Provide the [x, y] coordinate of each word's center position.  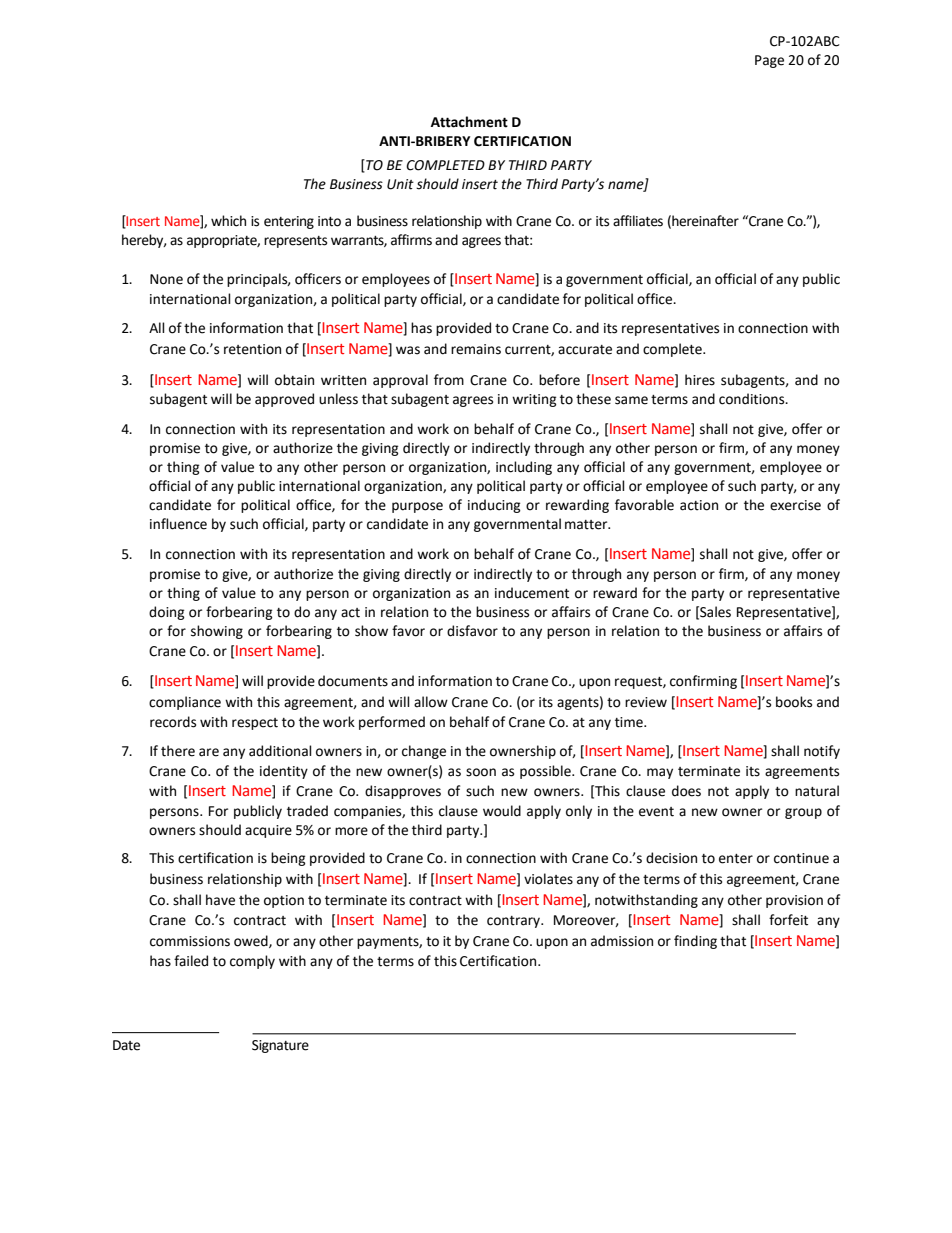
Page [769, 61]
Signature [280, 1046]
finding [695, 942]
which [228, 221]
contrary [515, 922]
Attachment [469, 122]
